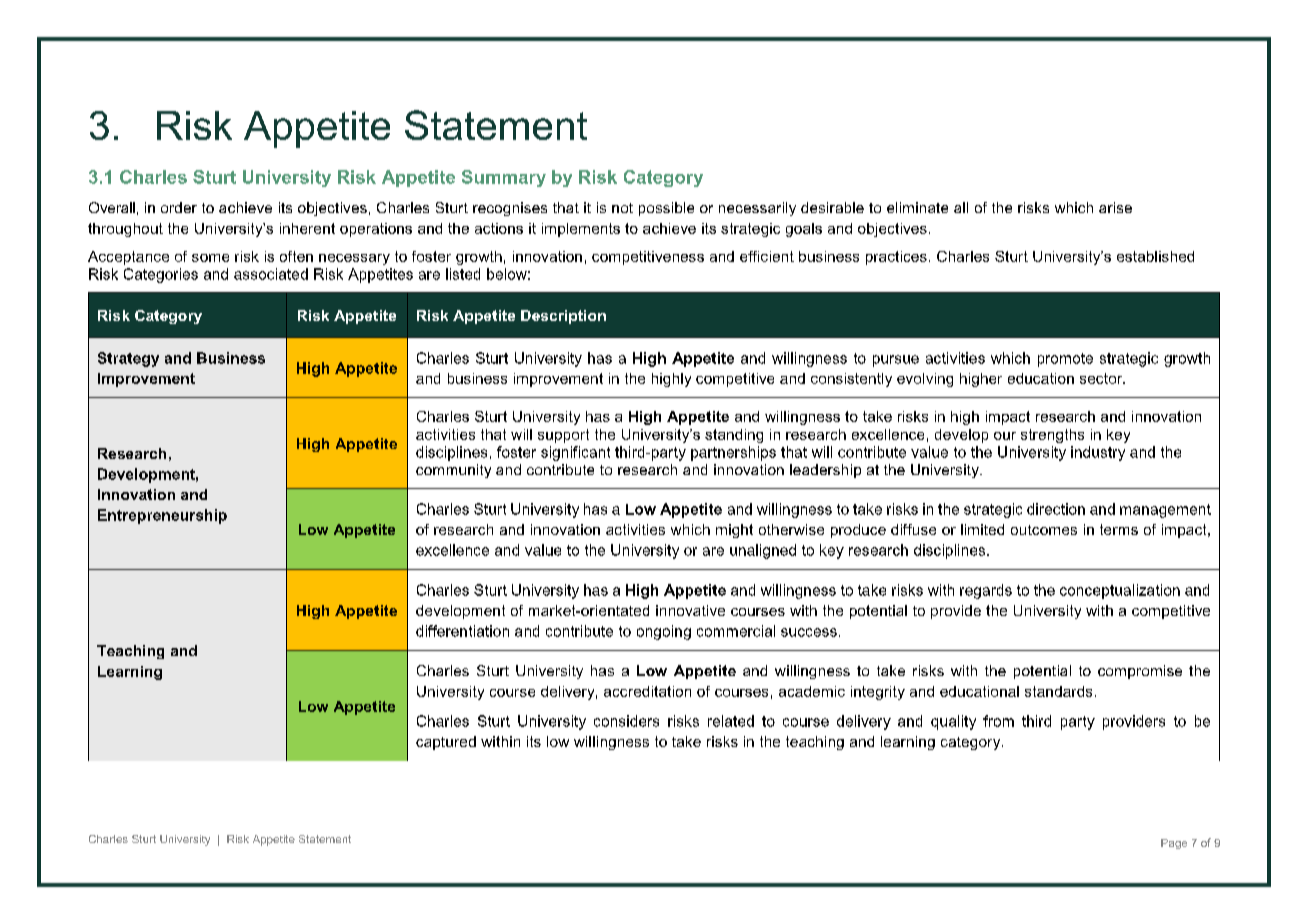  What do you see at coordinates (1115, 207) in the image?
I see `arise` at bounding box center [1115, 207].
